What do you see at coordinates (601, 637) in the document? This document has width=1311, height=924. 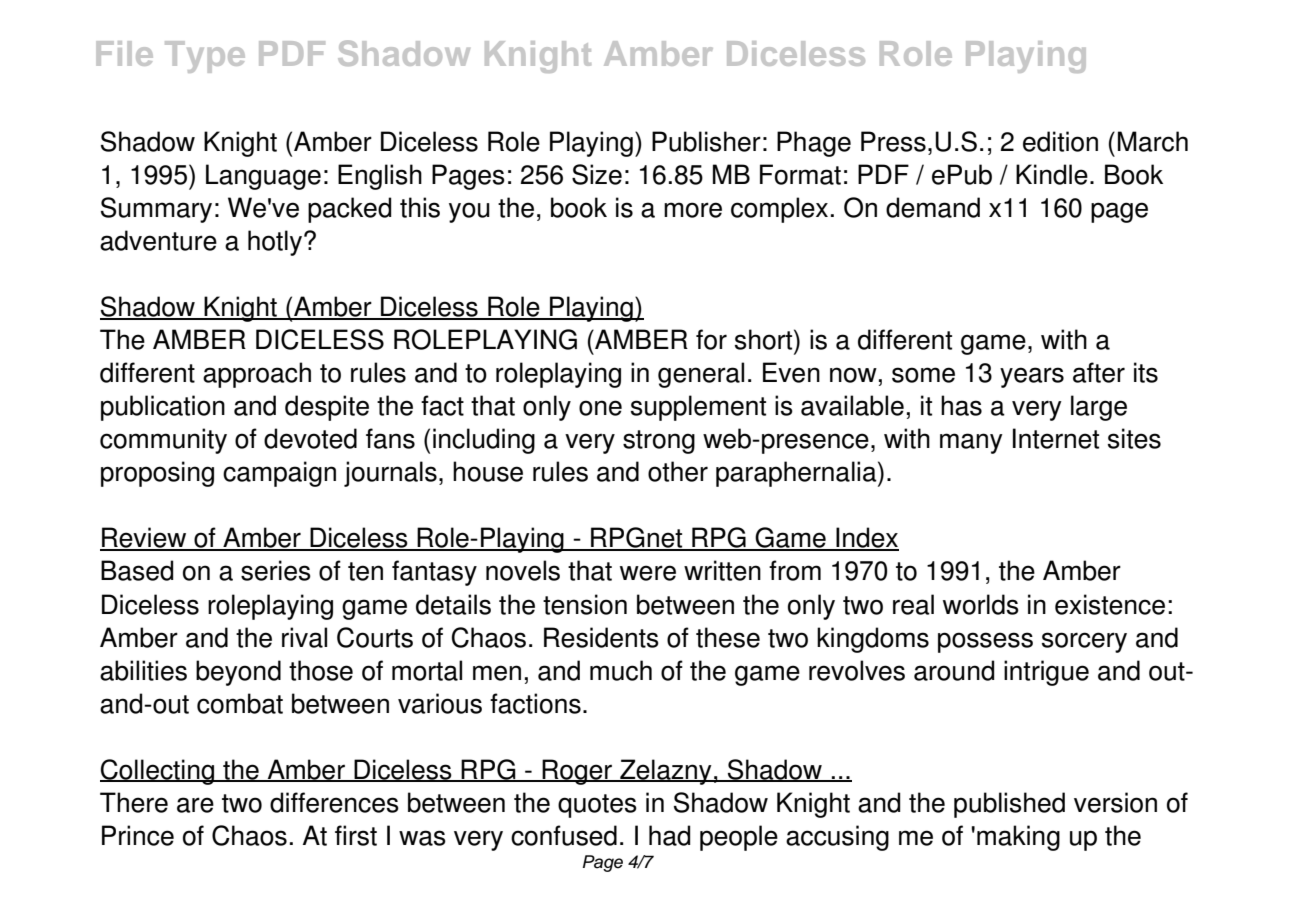 I see `Residents` at bounding box center [601, 637].
